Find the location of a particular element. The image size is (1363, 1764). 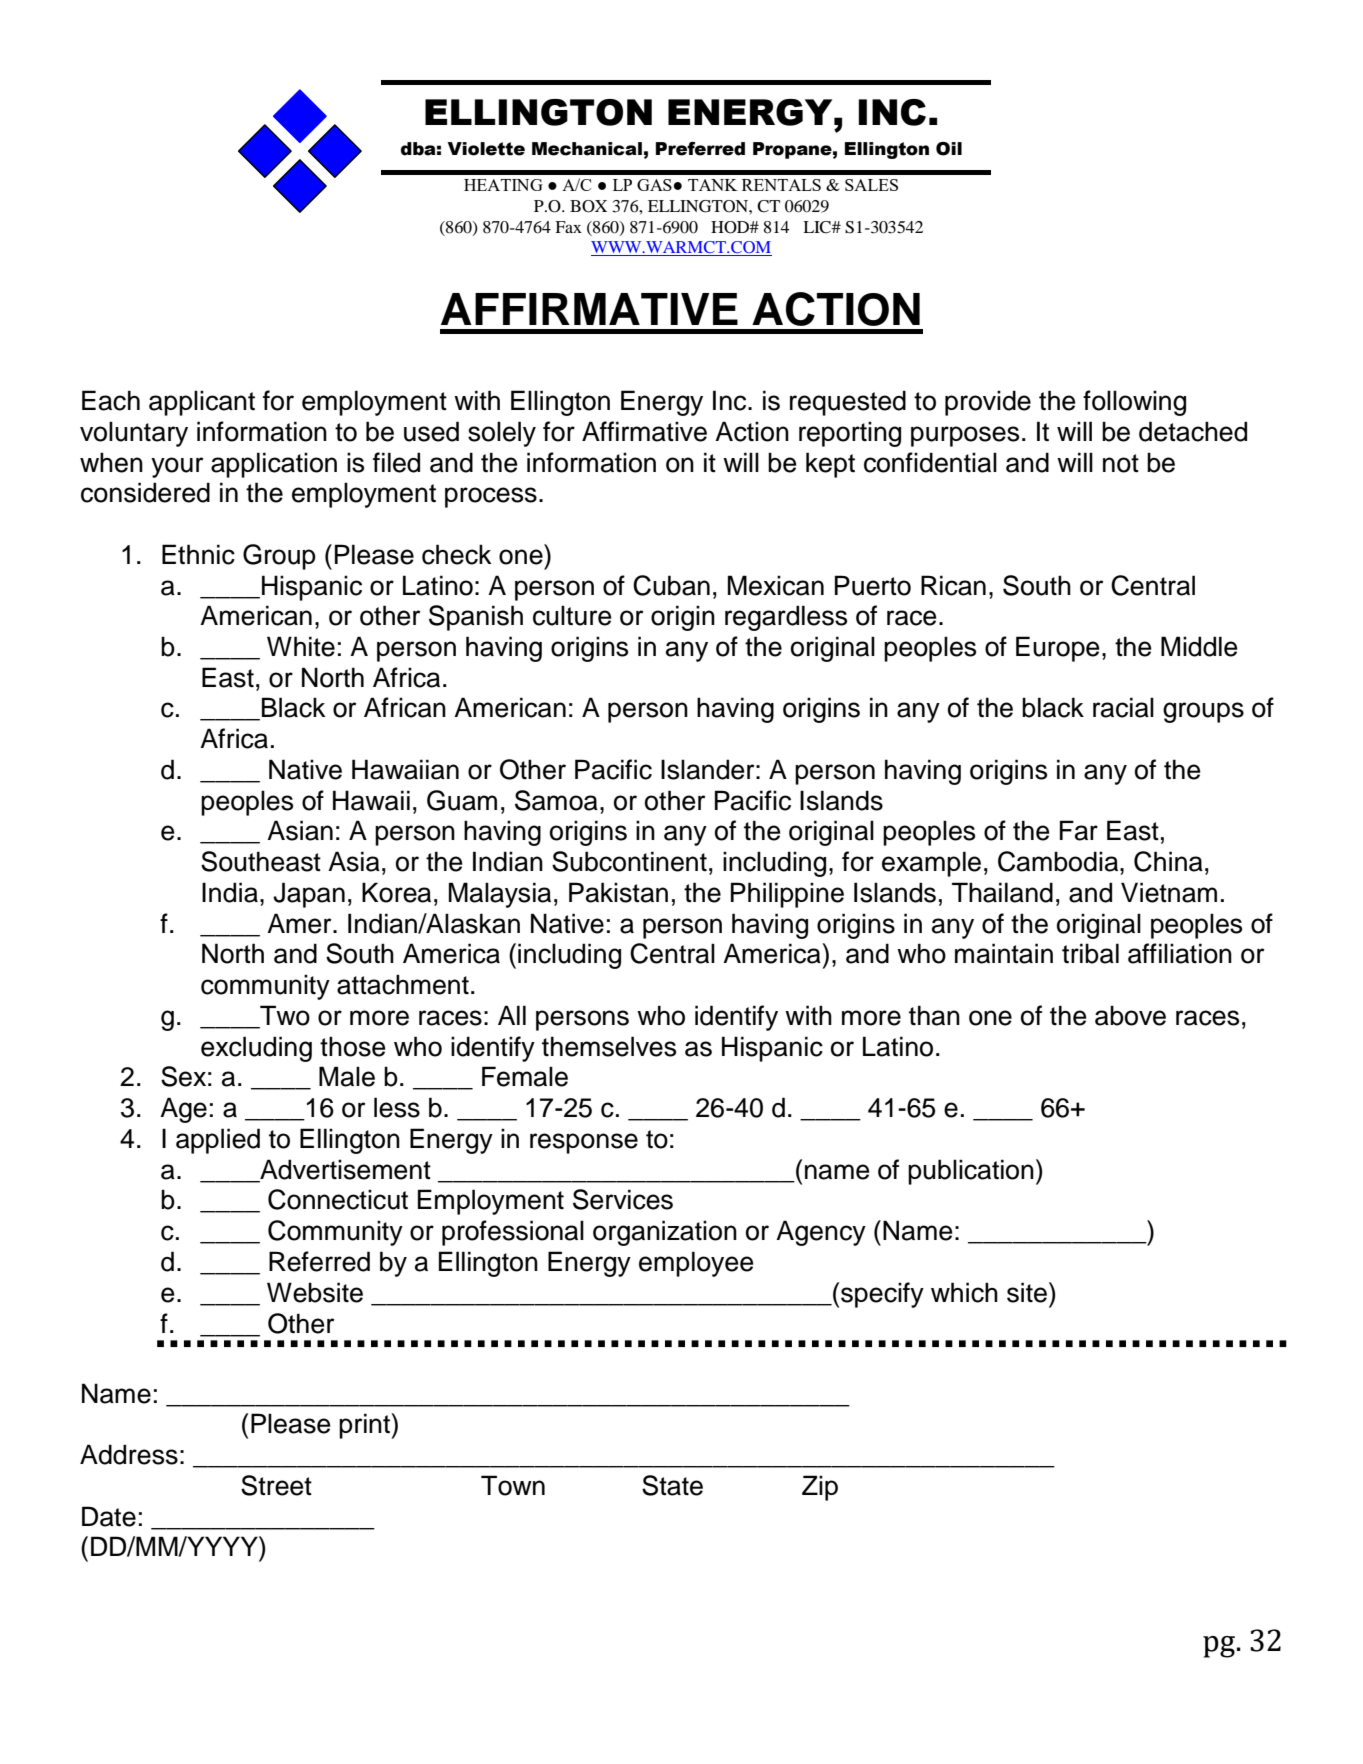

excluding is located at coordinates (256, 1049).
